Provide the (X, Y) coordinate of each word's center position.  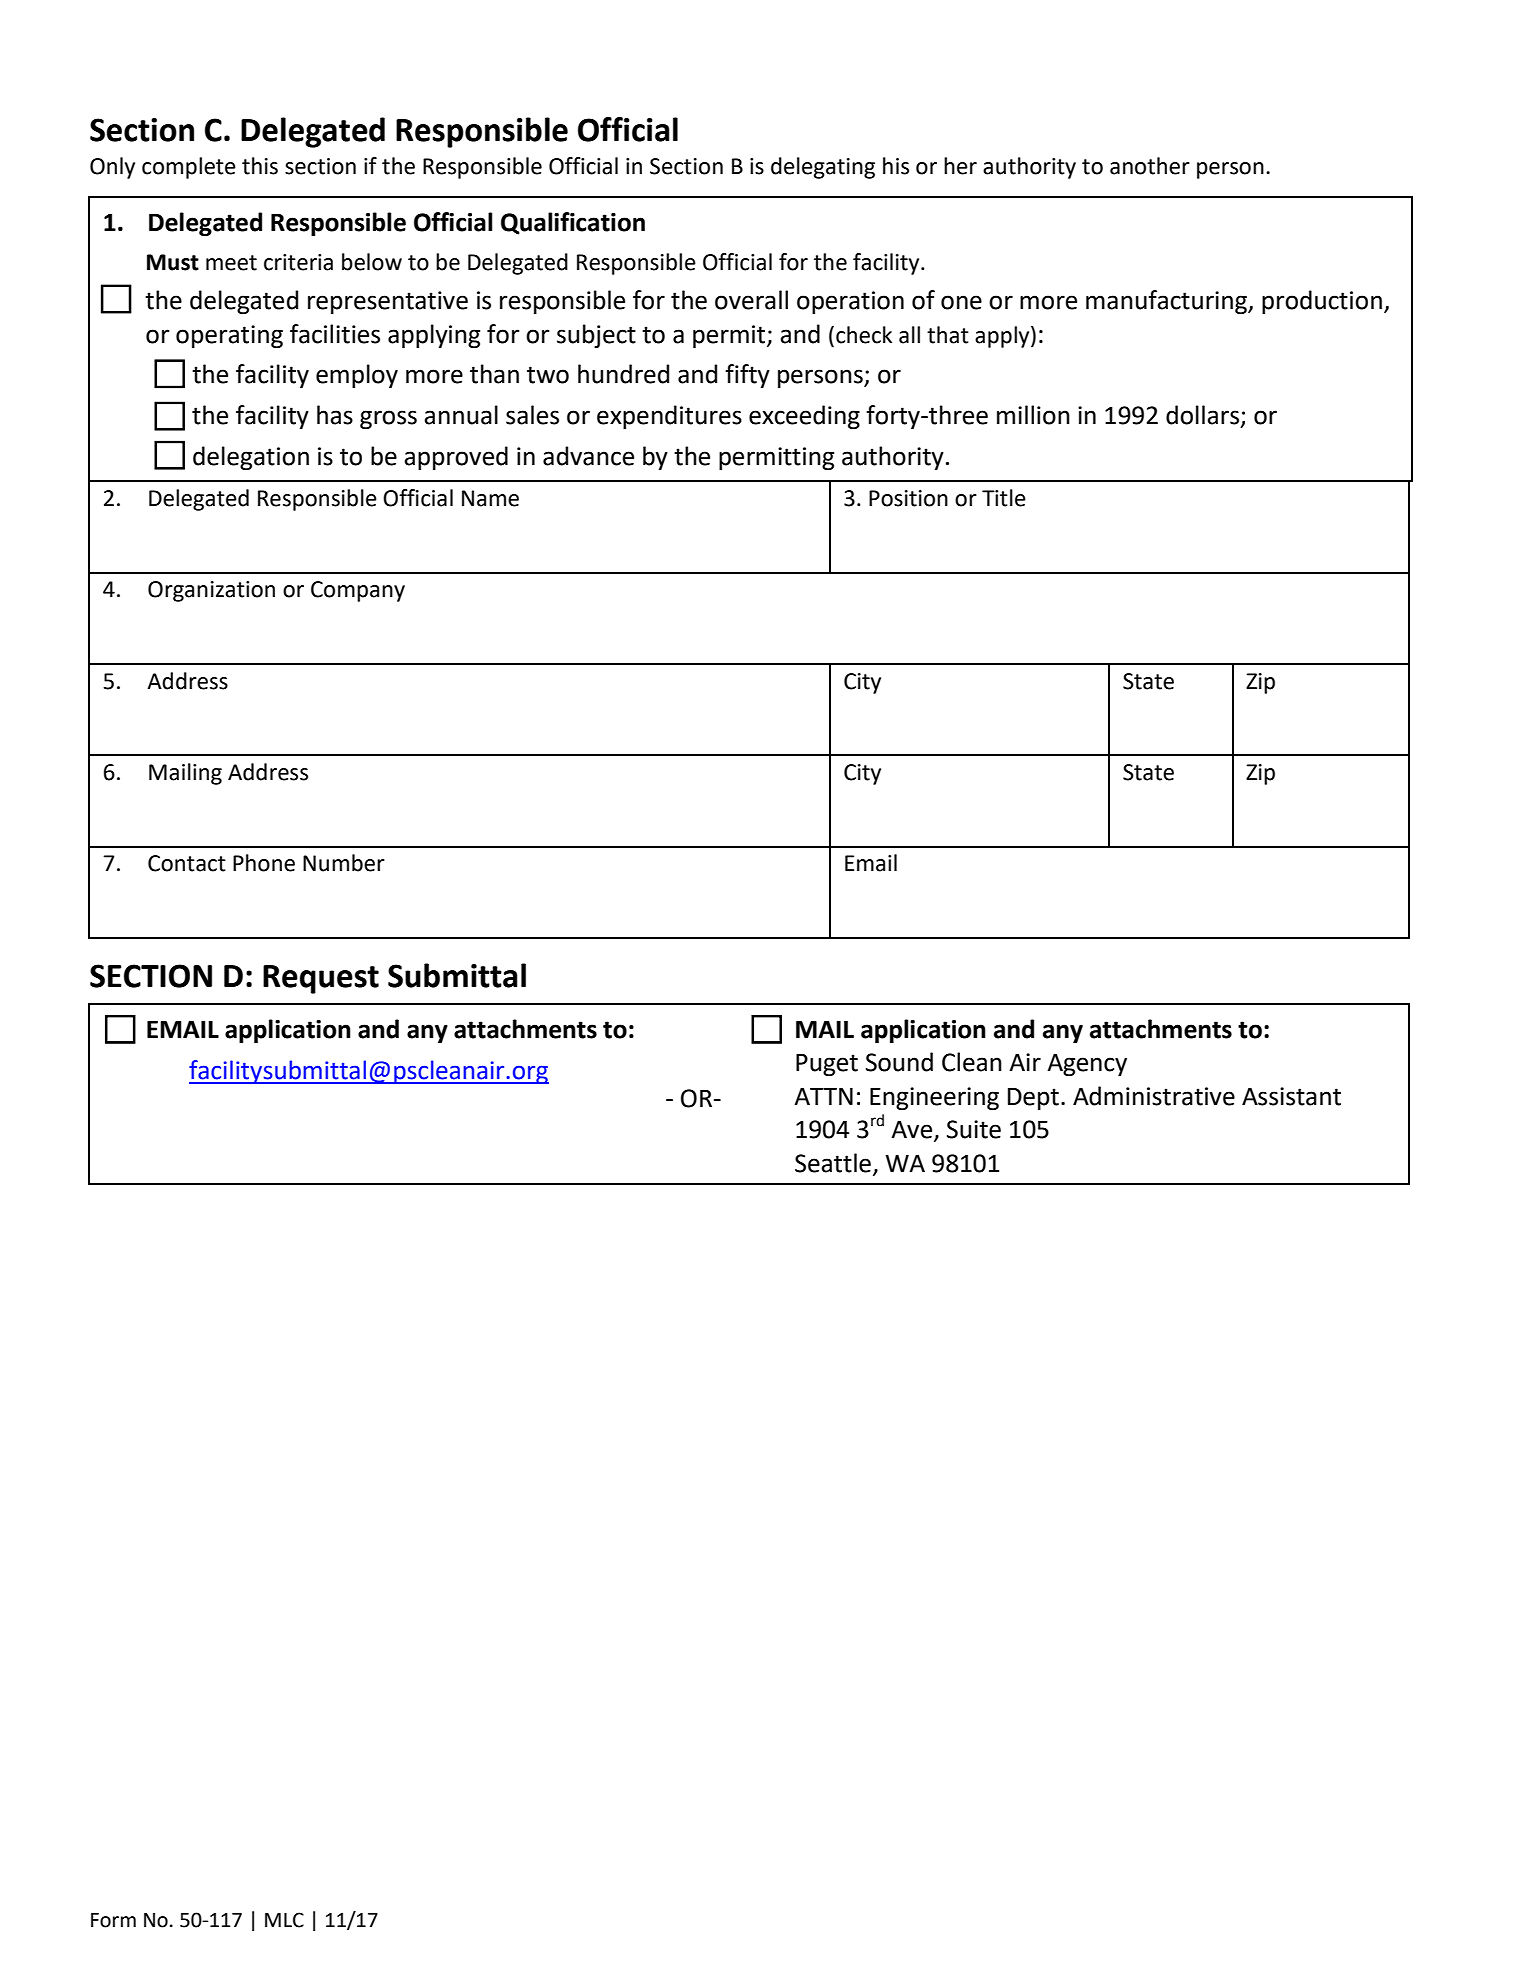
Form (113, 1920)
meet (231, 263)
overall (751, 300)
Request (321, 979)
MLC (284, 1920)
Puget (827, 1065)
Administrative (1154, 1096)
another (1150, 166)
